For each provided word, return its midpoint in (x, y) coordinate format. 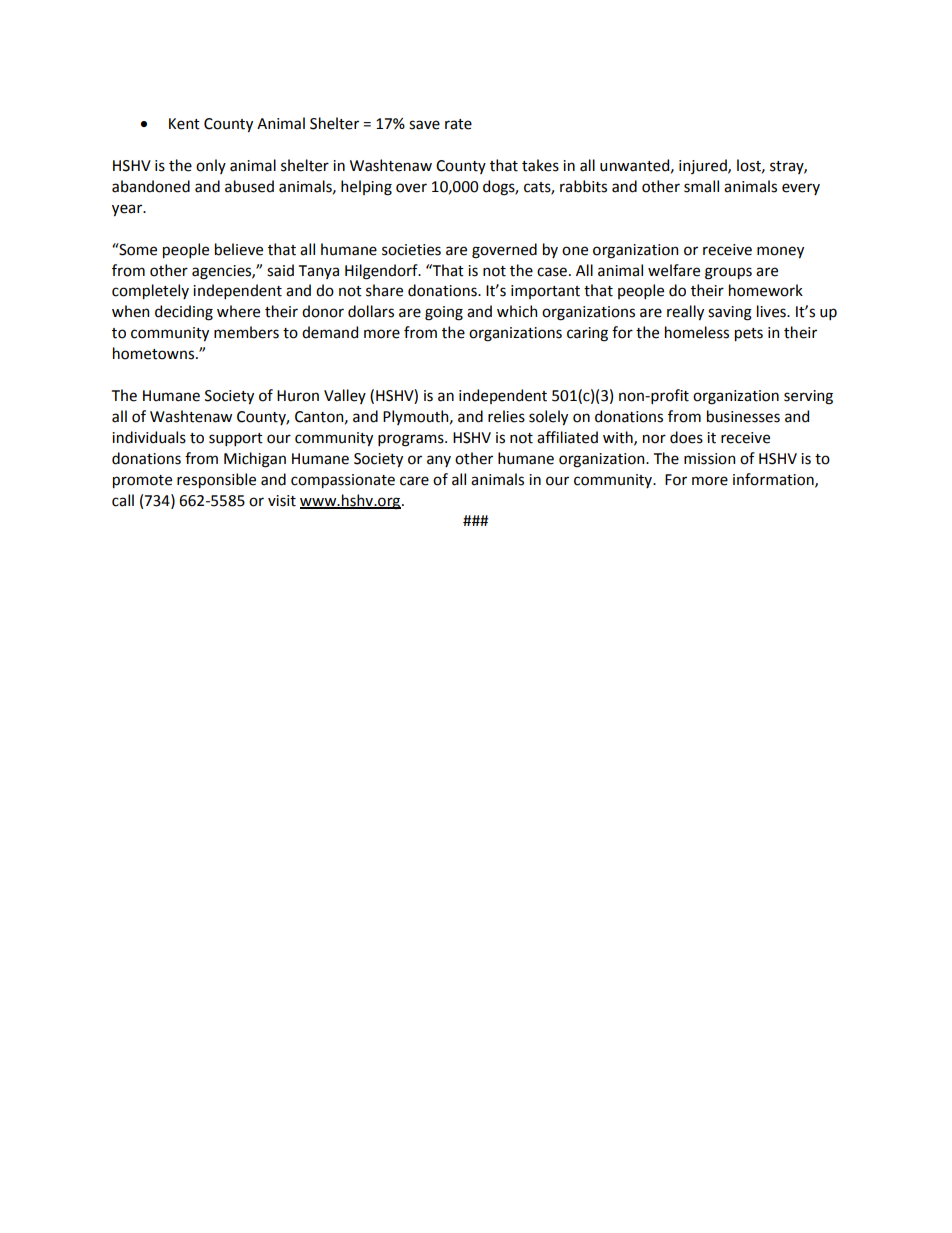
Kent (184, 124)
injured (704, 166)
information (774, 480)
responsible (216, 480)
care (414, 481)
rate (458, 124)
